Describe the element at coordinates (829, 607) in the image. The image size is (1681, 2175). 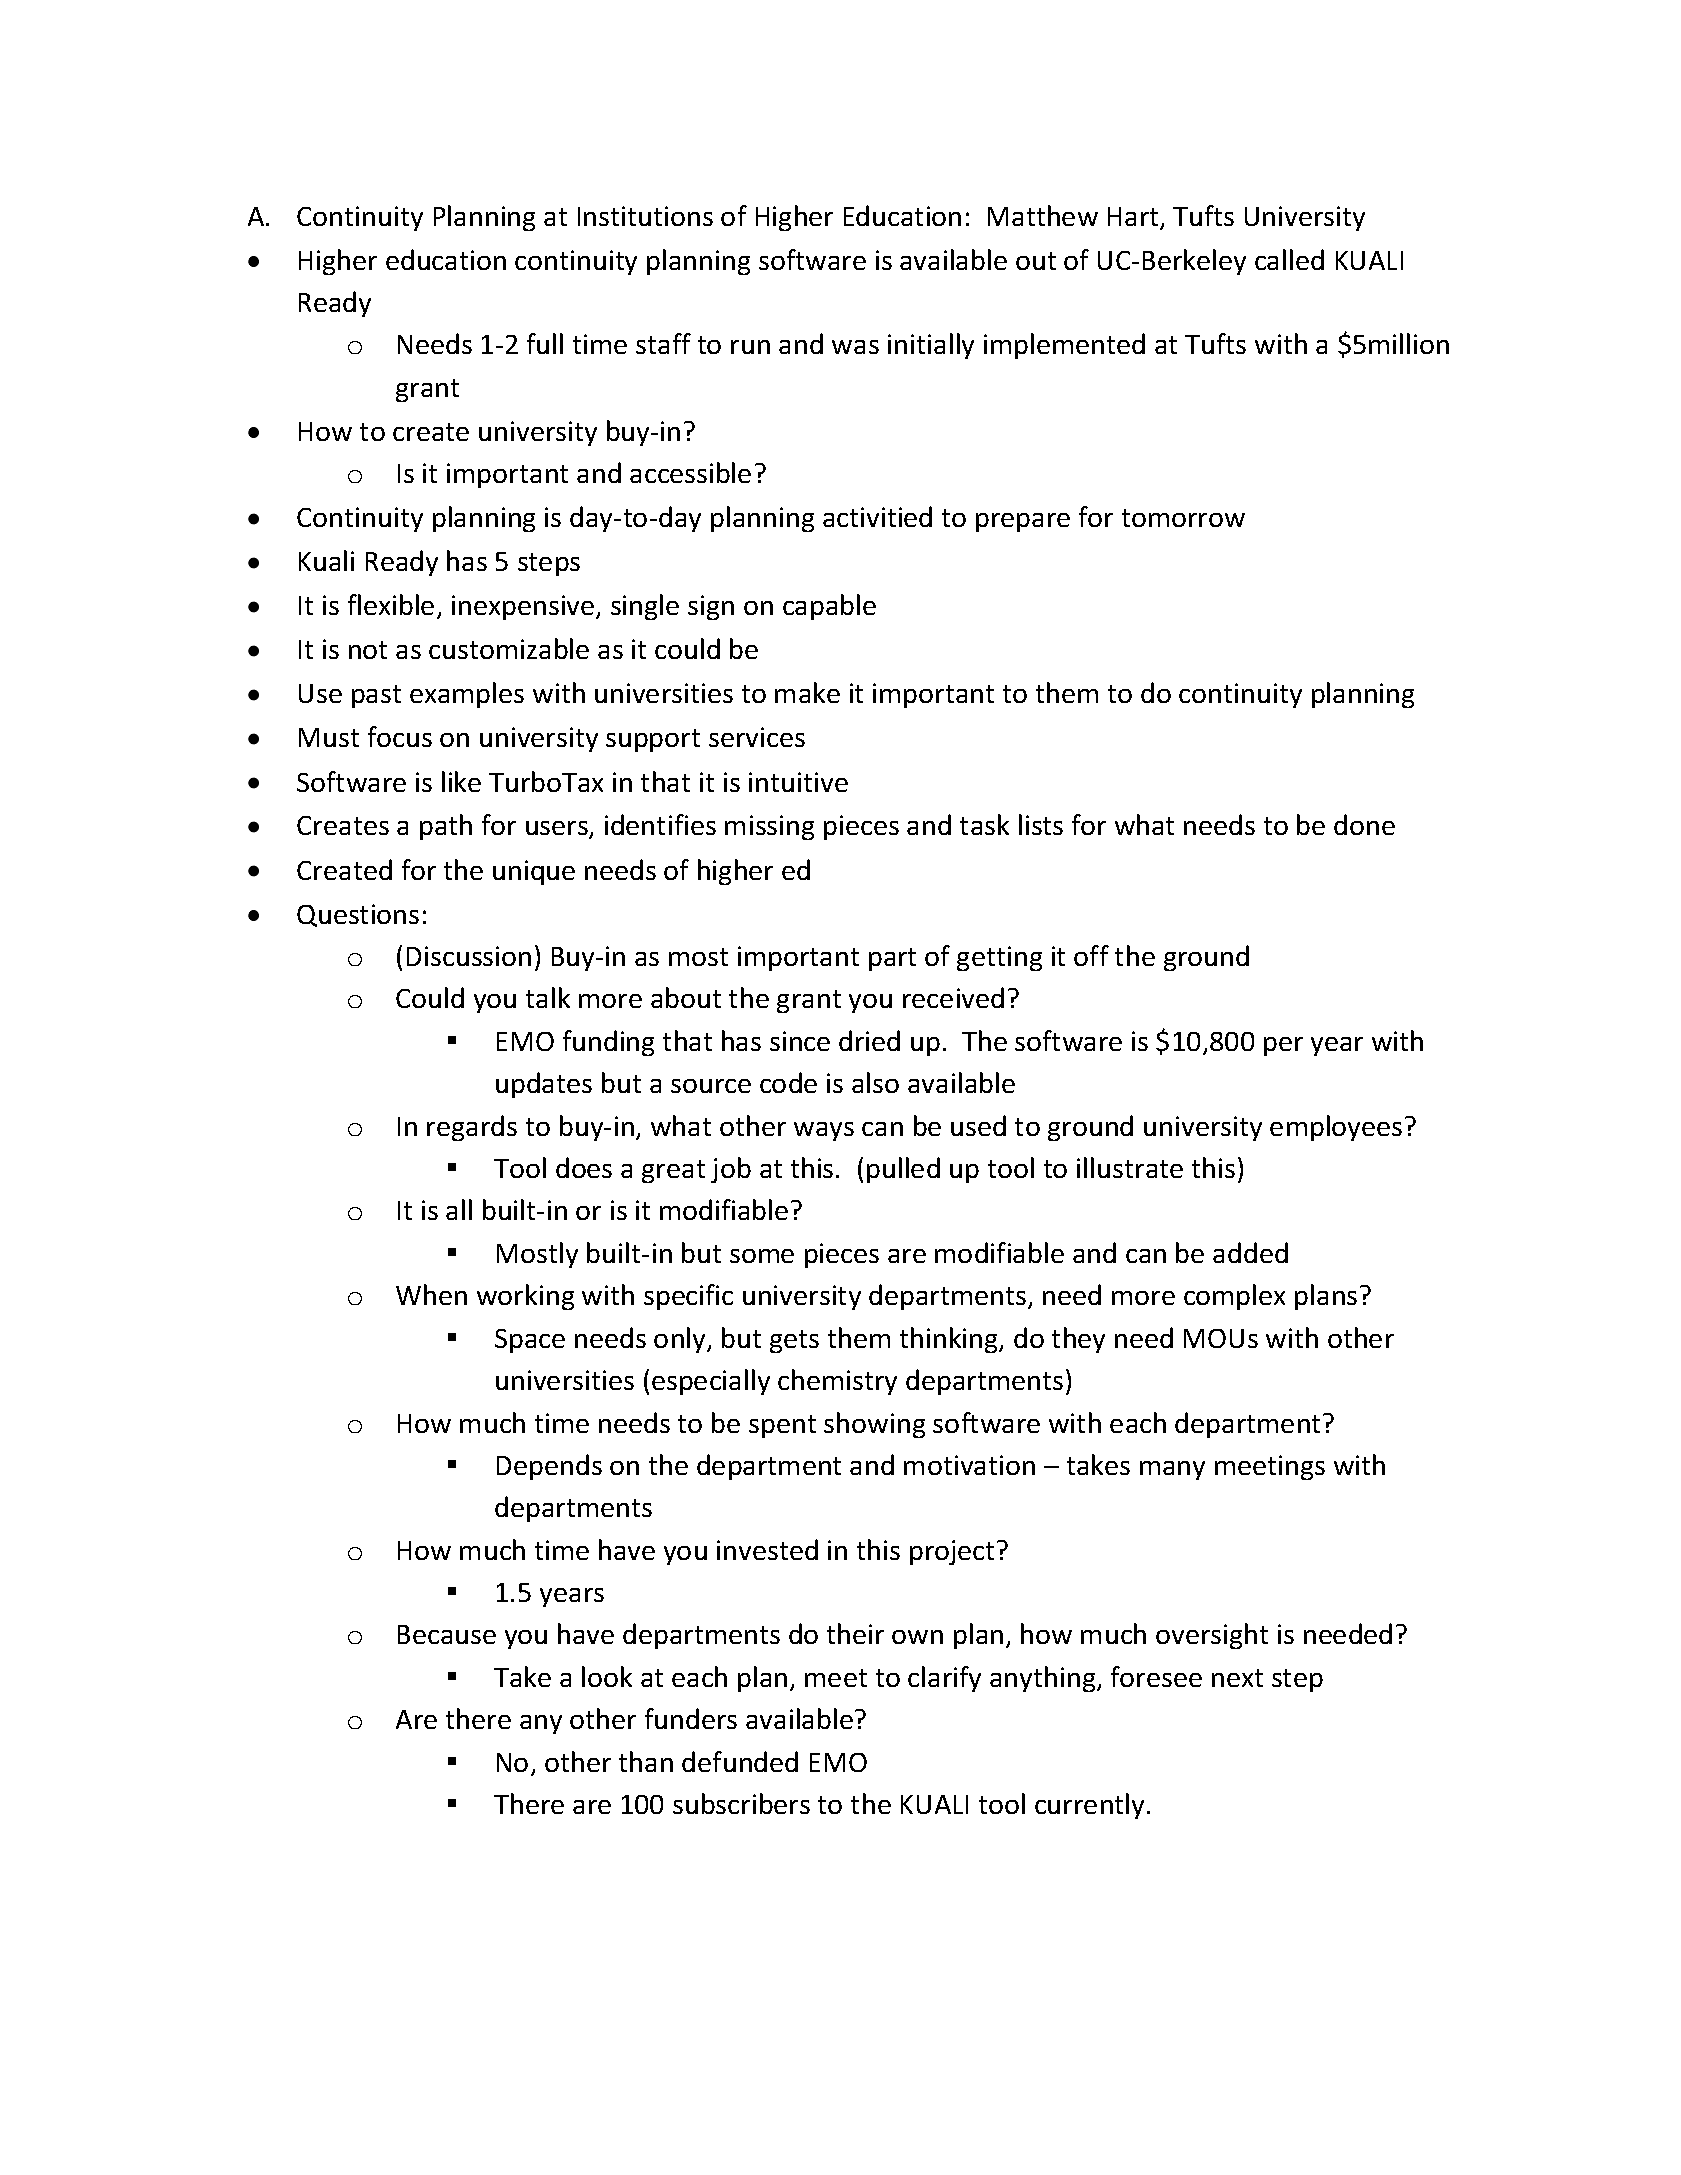
I see `capable` at that location.
